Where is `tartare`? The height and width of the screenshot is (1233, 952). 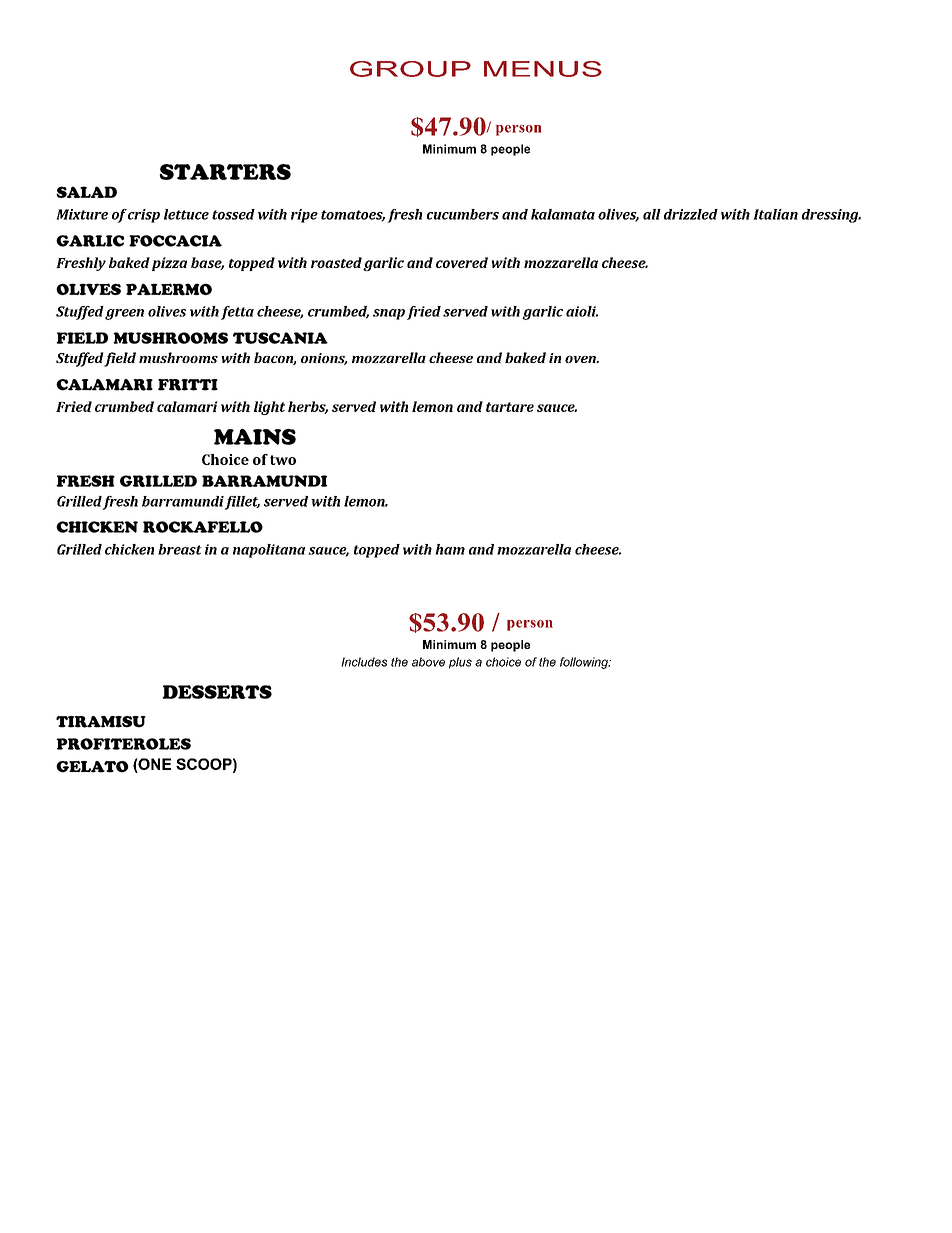 tartare is located at coordinates (510, 407).
